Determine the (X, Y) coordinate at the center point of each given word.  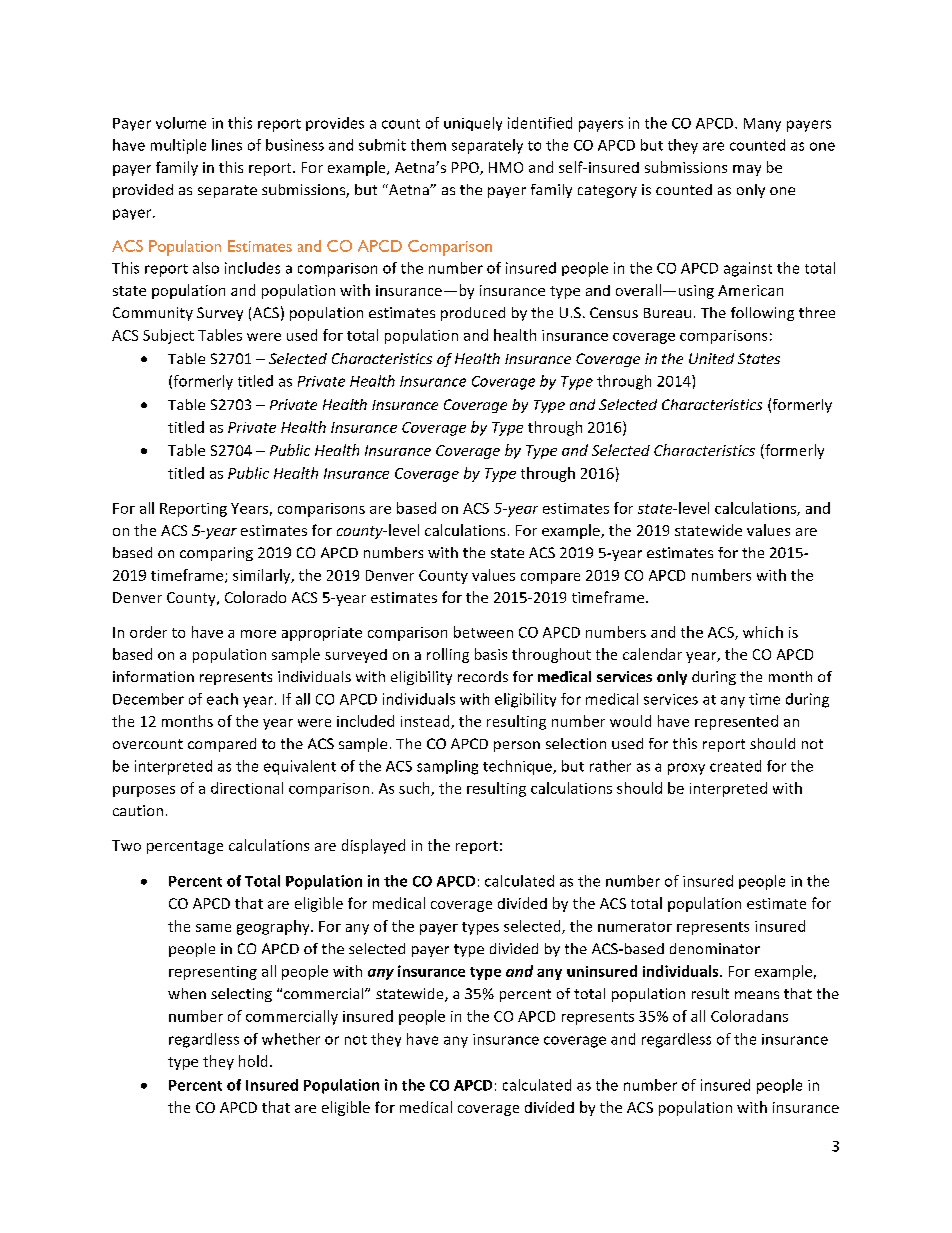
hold (253, 1061)
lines (227, 145)
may (747, 170)
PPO (466, 168)
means (757, 995)
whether (291, 1039)
